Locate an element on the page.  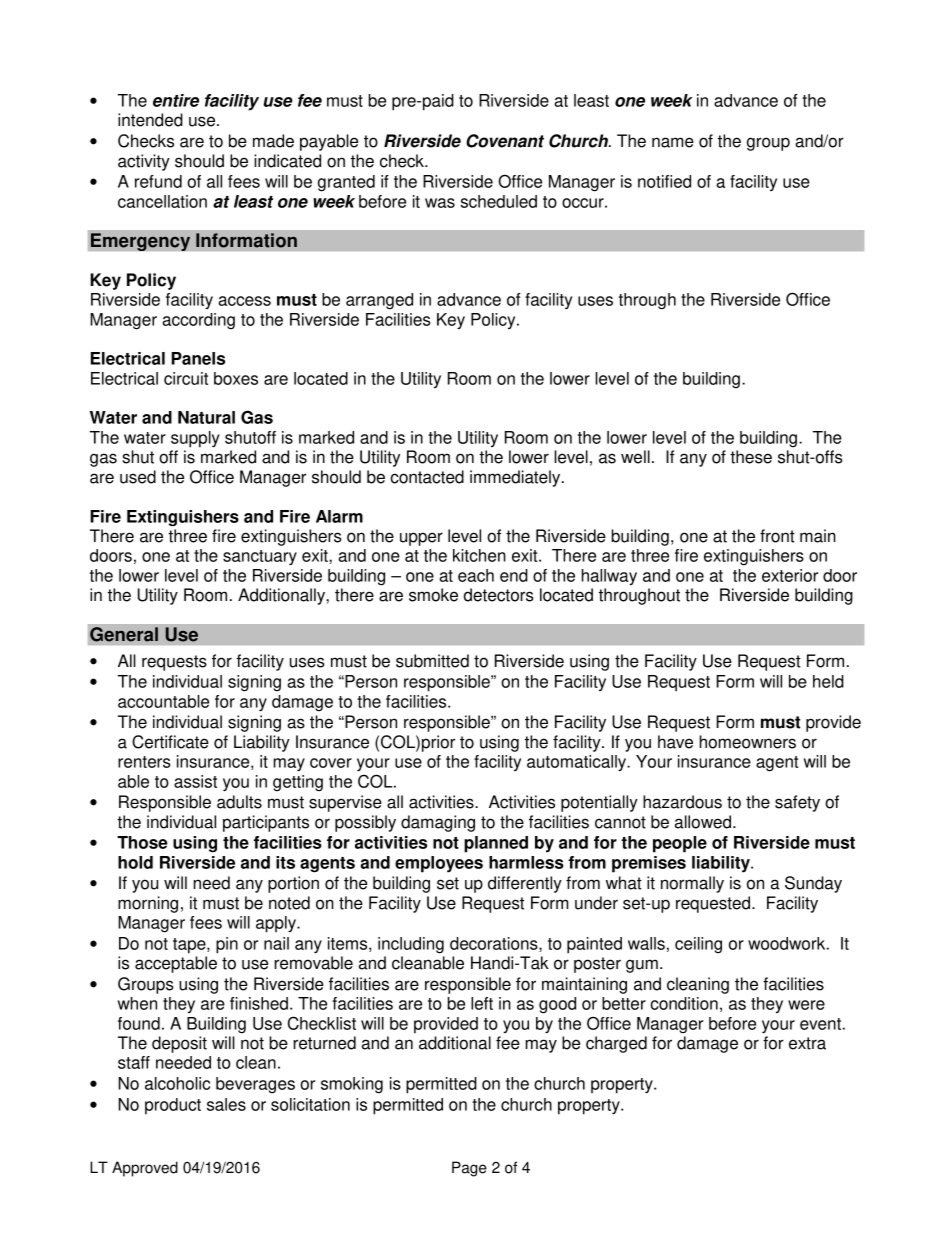
entire is located at coordinates (176, 100).
